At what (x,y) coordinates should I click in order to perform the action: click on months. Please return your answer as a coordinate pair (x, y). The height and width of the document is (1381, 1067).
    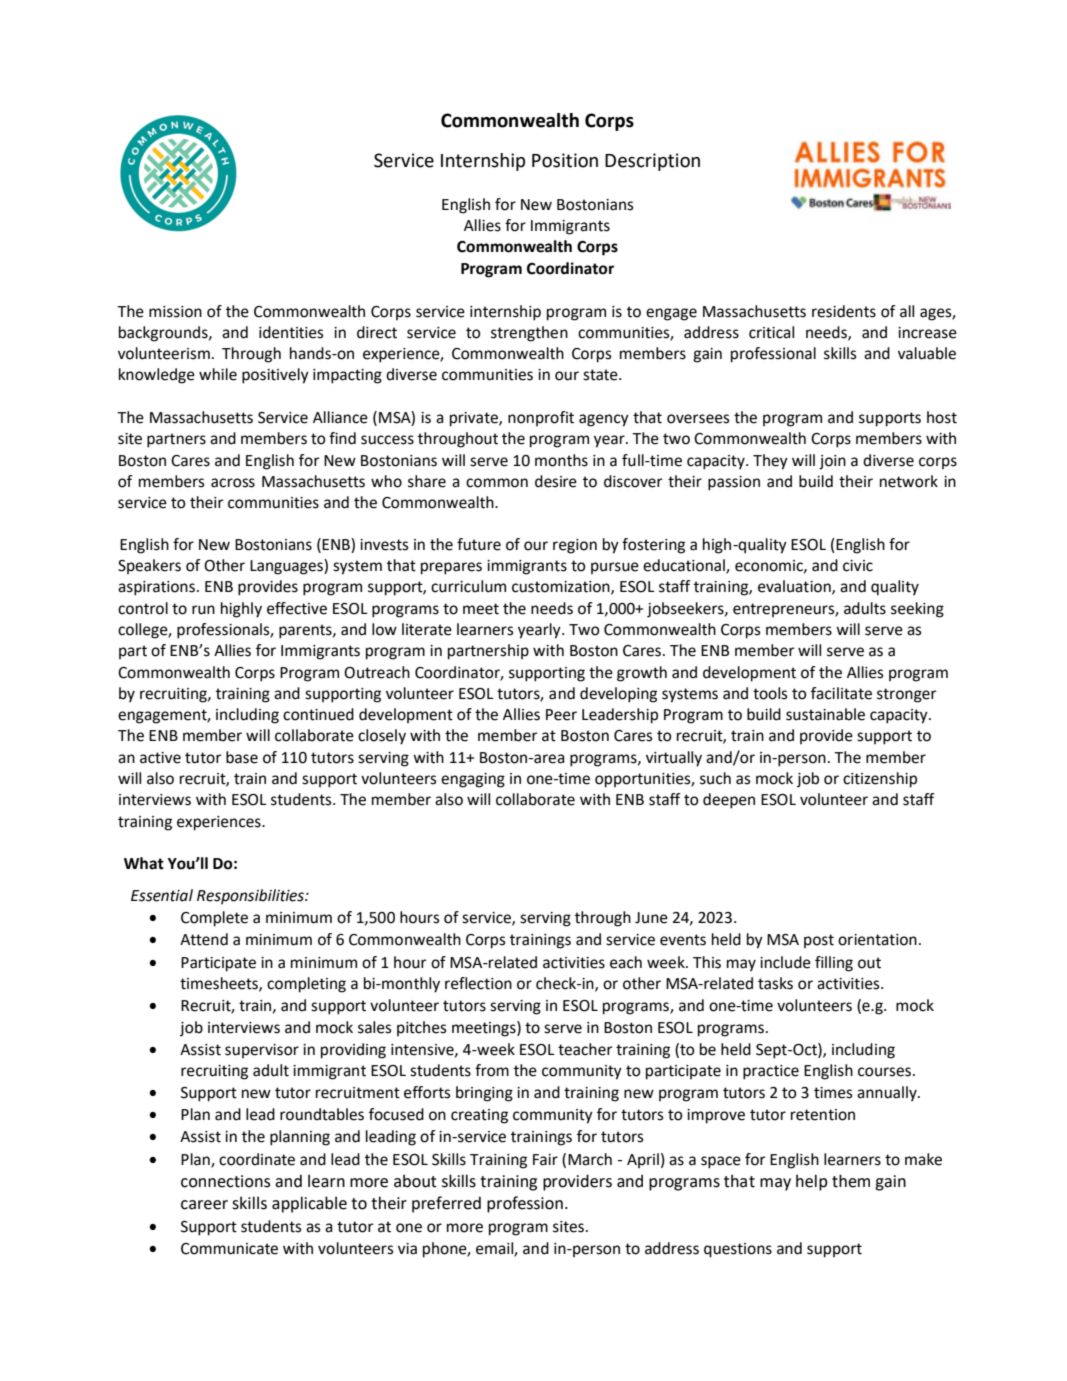
    Looking at the image, I should click on (561, 460).
